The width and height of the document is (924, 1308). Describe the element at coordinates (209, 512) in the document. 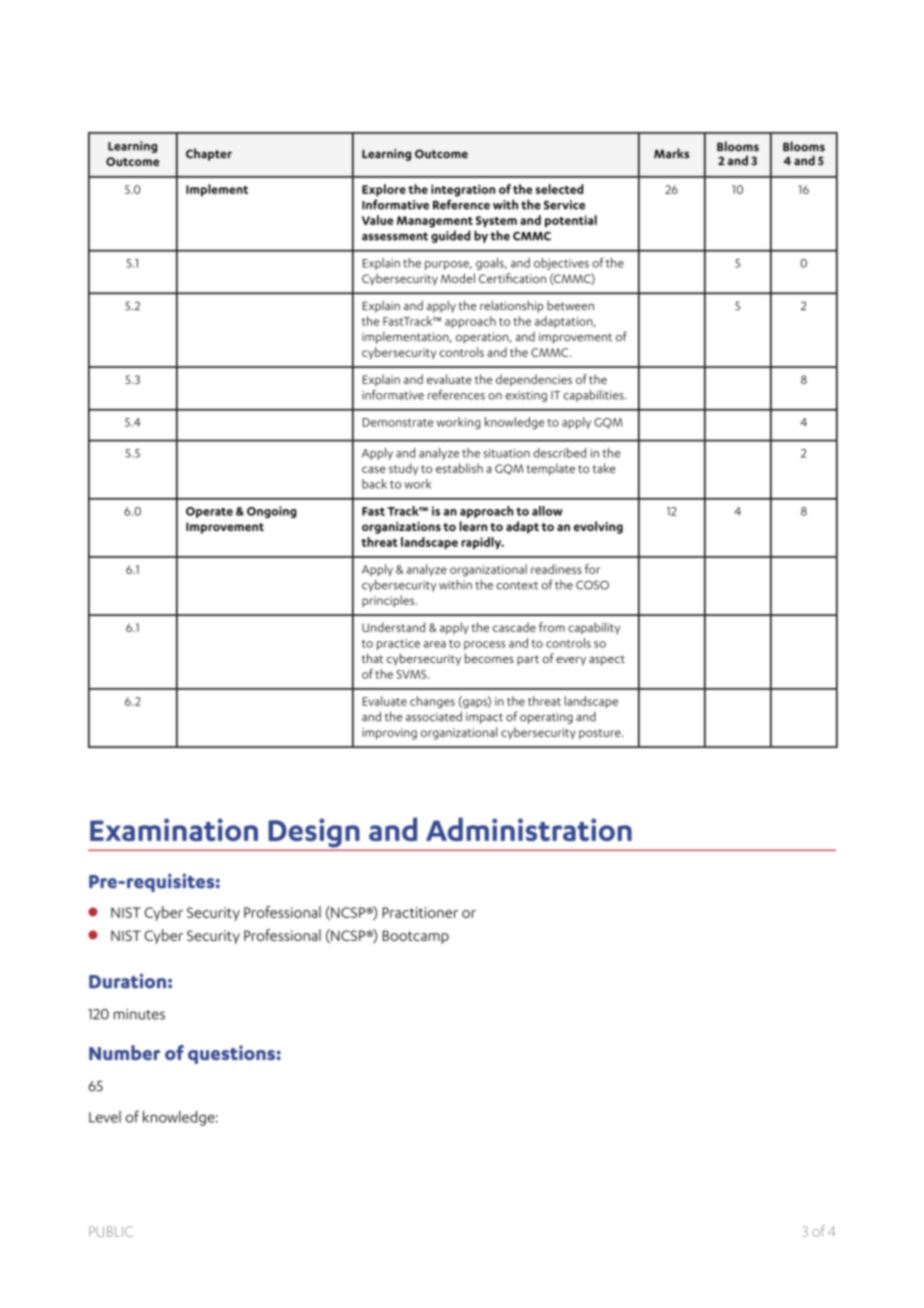

I see `Operate` at that location.
